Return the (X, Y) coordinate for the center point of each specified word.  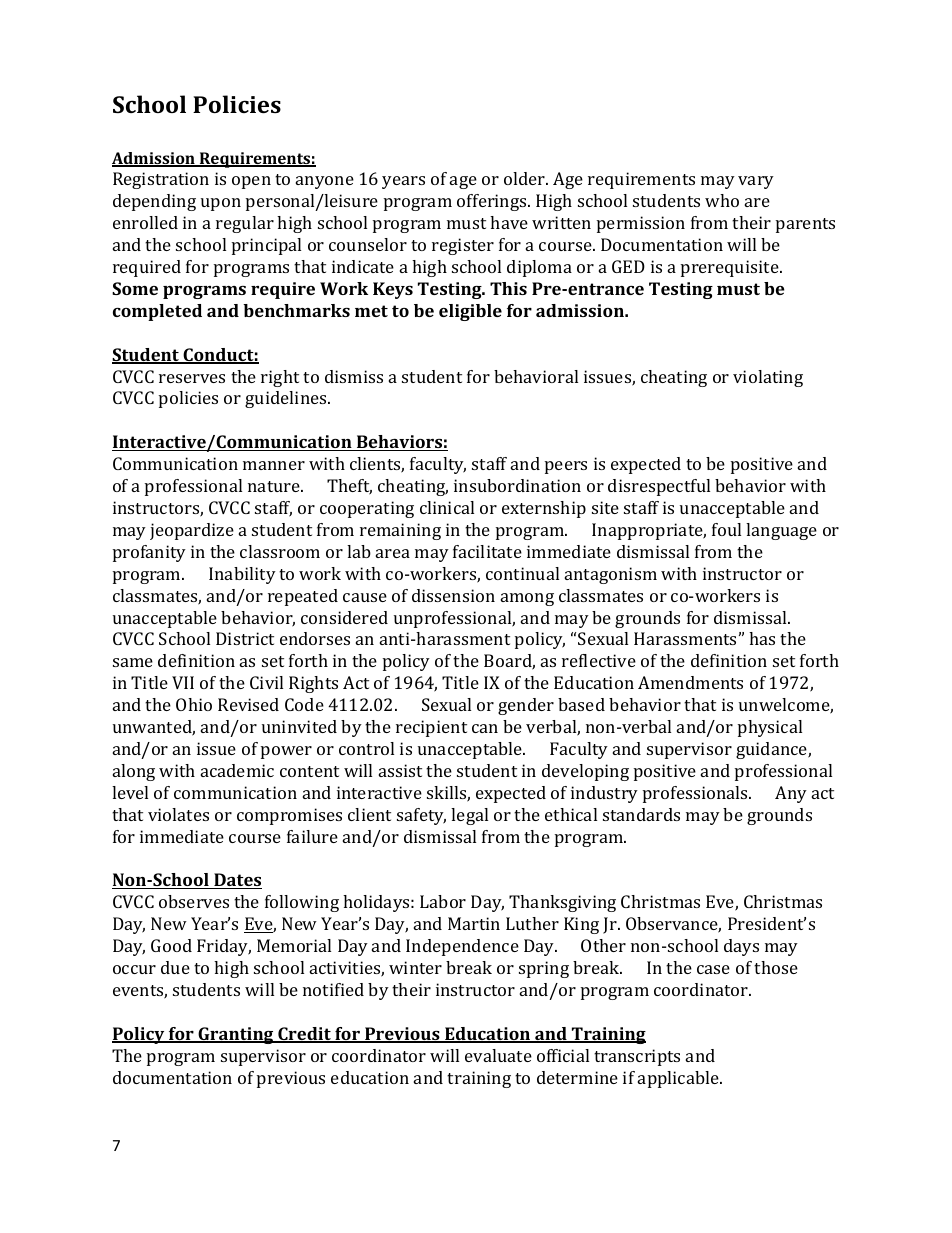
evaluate (498, 1055)
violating (768, 378)
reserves (192, 378)
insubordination (517, 485)
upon (221, 204)
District (245, 638)
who (722, 200)
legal (469, 816)
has (762, 638)
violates (178, 814)
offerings (493, 202)
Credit (304, 1035)
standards (641, 814)
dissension (453, 595)
